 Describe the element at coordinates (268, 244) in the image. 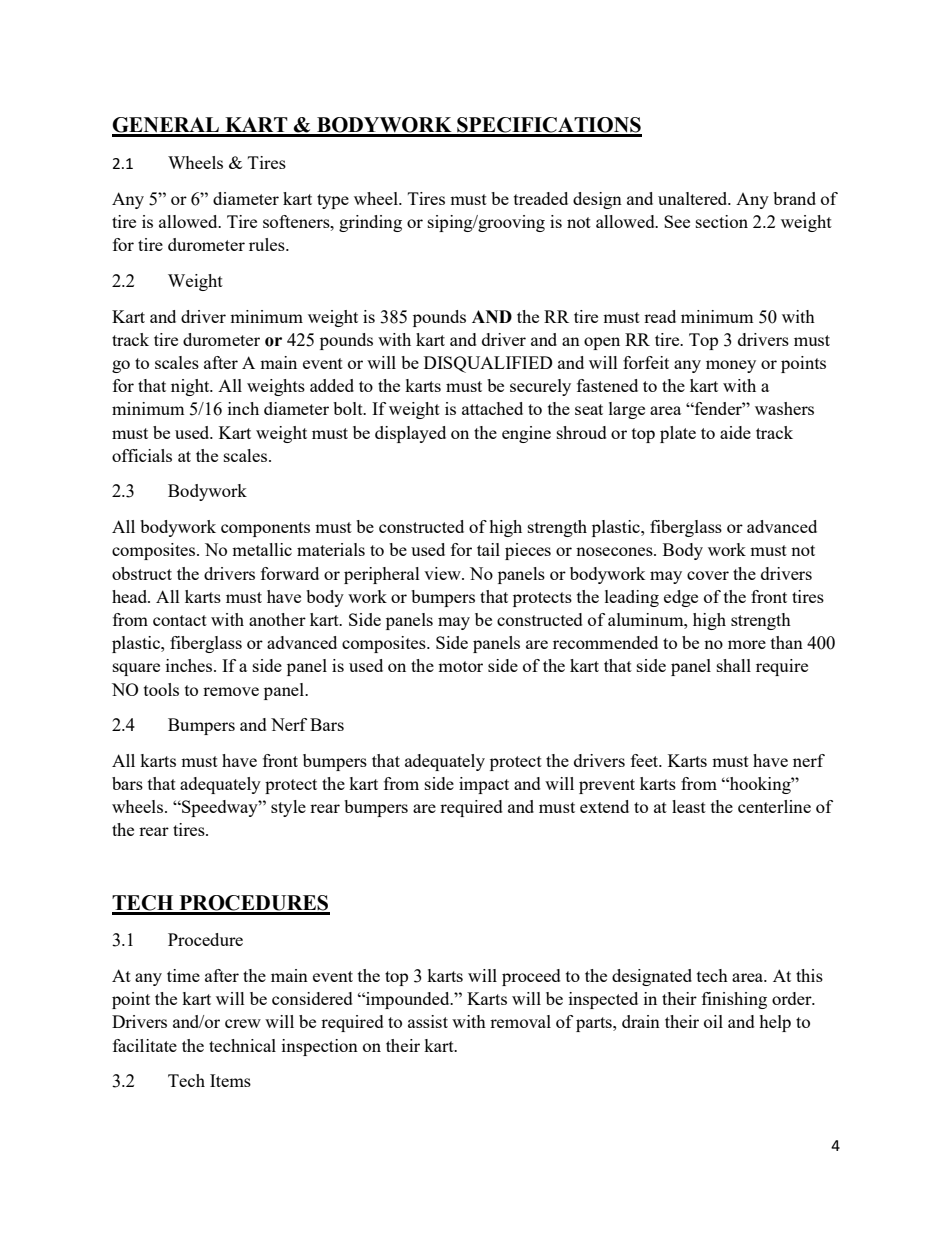

I see `rules` at that location.
